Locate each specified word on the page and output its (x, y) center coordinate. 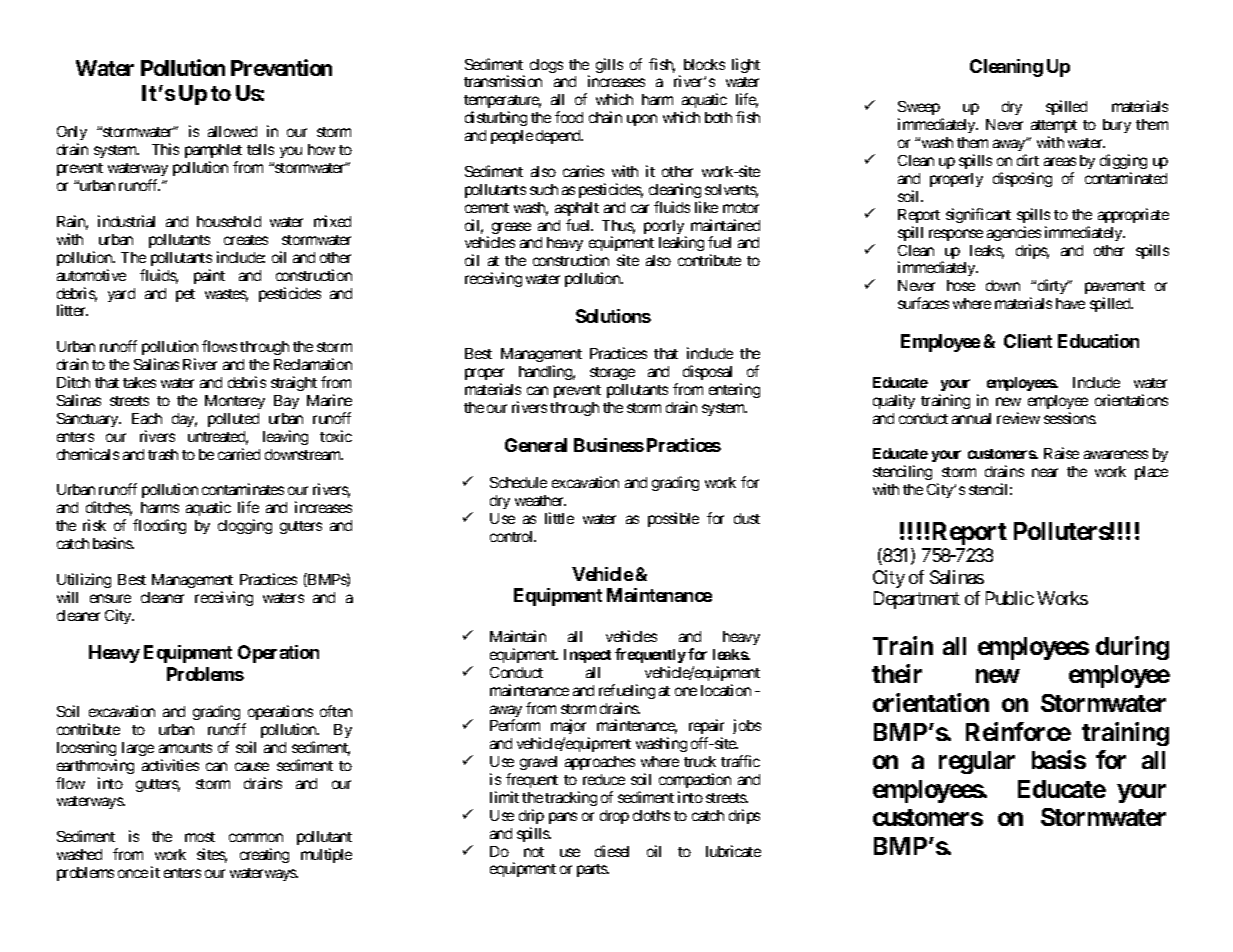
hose (961, 285)
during (1132, 648)
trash (163, 454)
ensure (110, 598)
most (200, 837)
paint (209, 276)
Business (609, 445)
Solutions (613, 316)
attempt (1054, 128)
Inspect (587, 656)
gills (609, 65)
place (1151, 473)
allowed (232, 131)
